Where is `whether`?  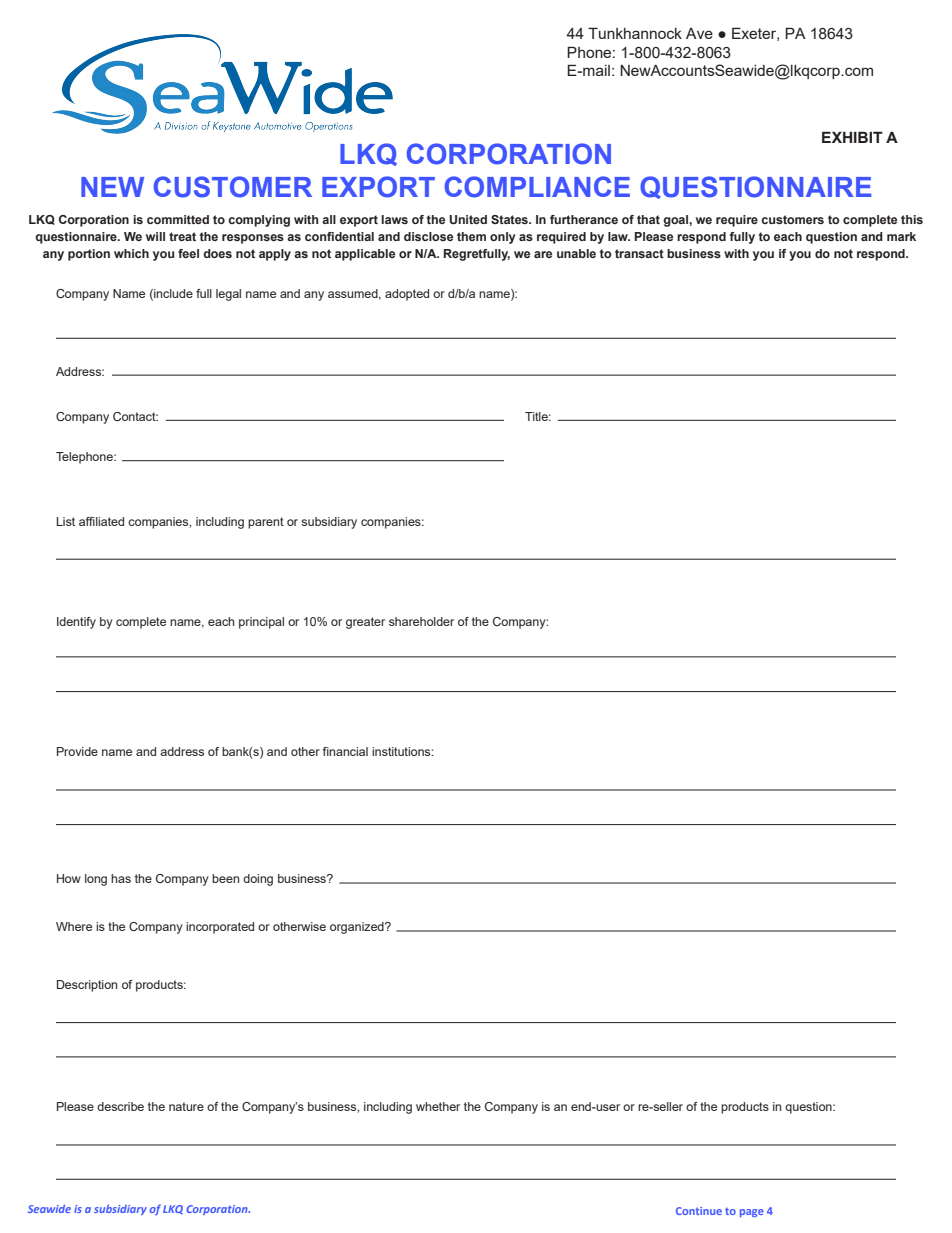
whether is located at coordinates (438, 1106).
